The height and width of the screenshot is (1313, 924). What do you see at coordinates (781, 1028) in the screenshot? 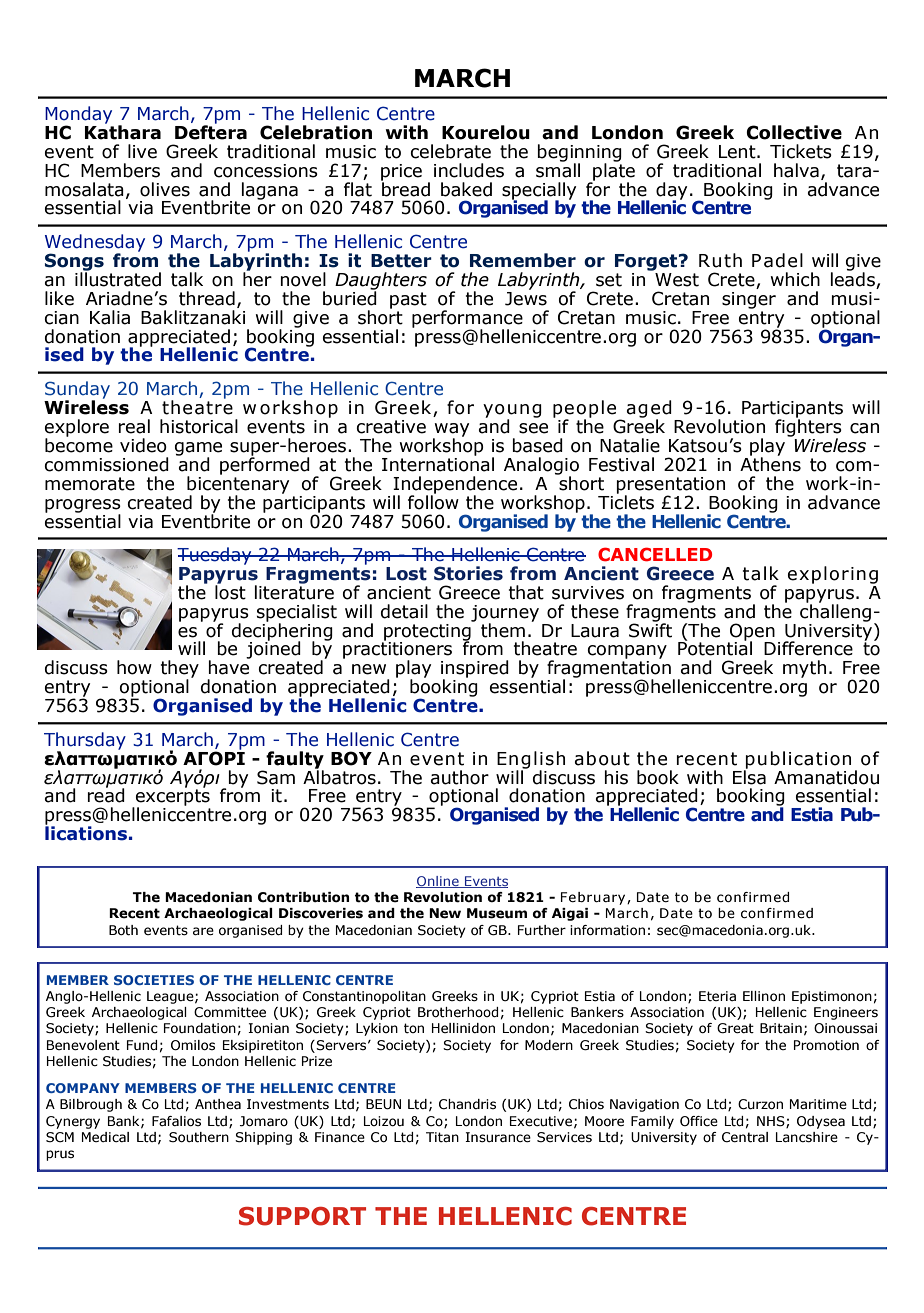
I see `Britain` at bounding box center [781, 1028].
